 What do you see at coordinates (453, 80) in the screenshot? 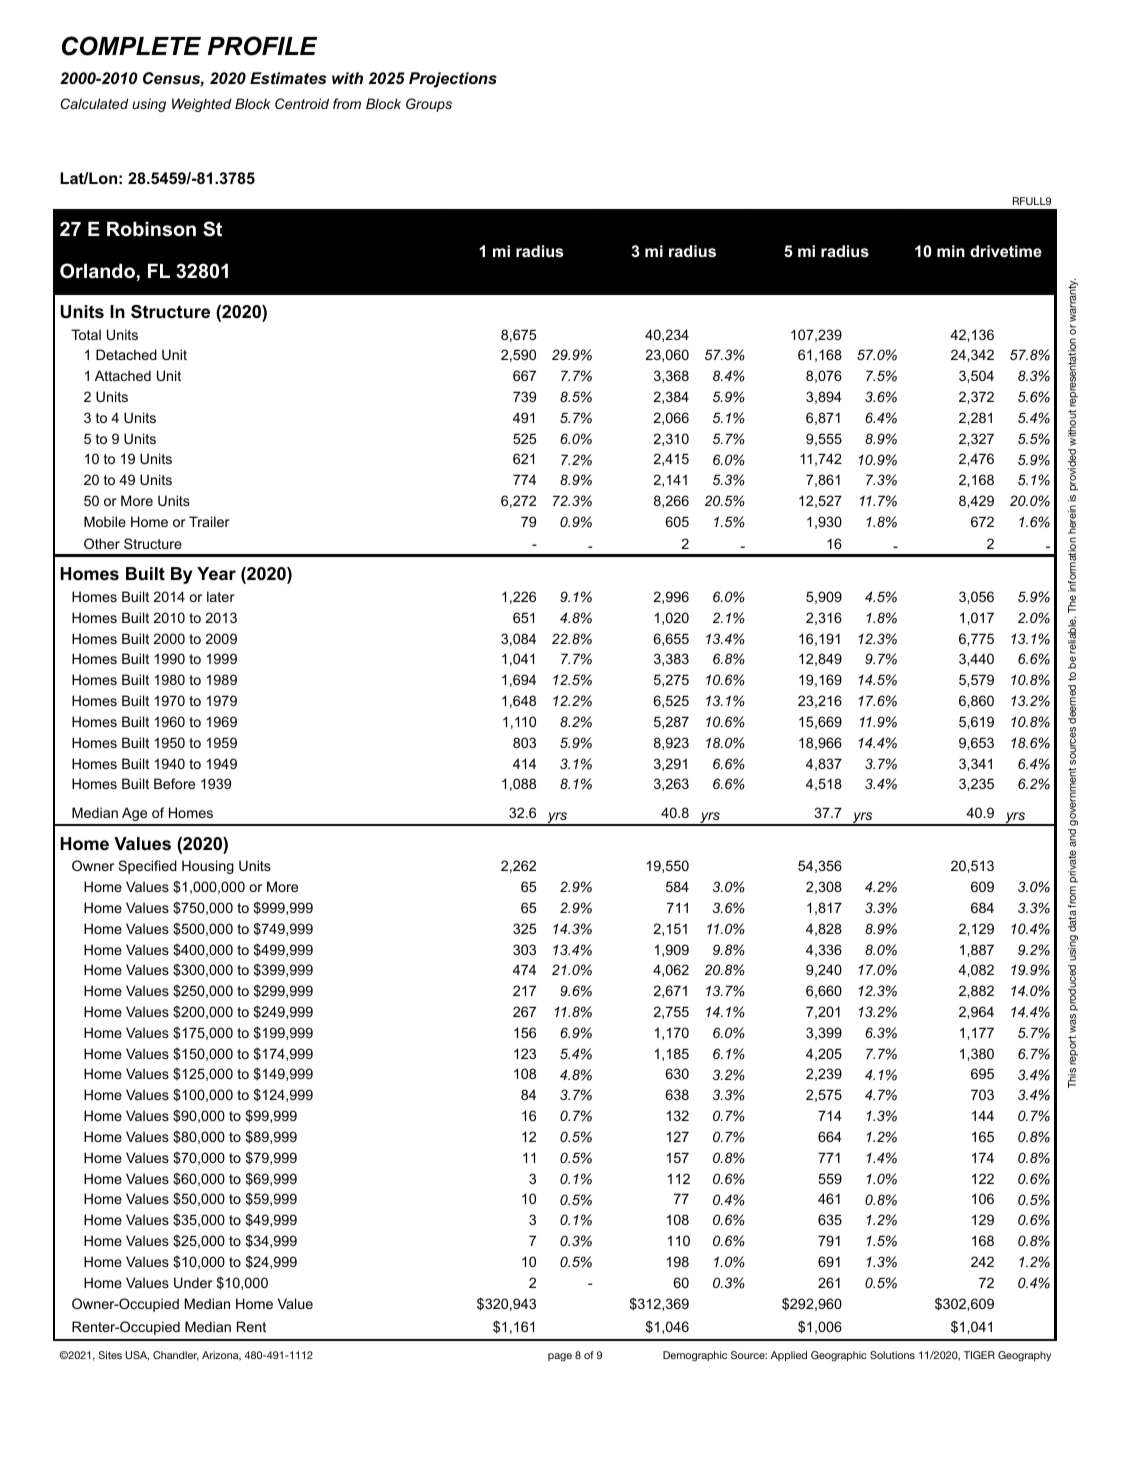
I see `Projections` at bounding box center [453, 80].
